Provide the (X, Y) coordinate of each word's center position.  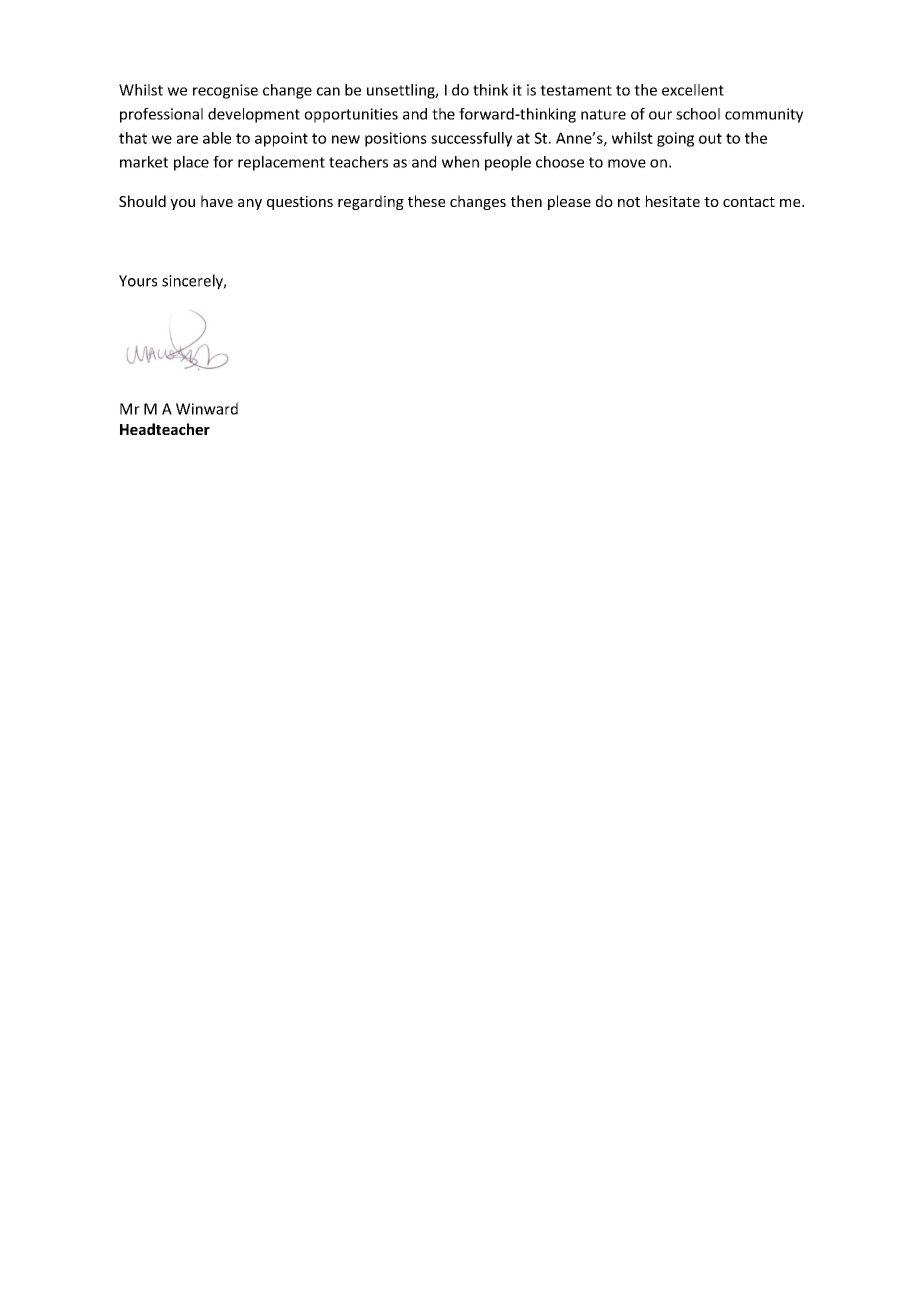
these (426, 201)
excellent (693, 90)
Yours (138, 281)
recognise (225, 91)
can (328, 91)
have (217, 201)
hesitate (673, 201)
